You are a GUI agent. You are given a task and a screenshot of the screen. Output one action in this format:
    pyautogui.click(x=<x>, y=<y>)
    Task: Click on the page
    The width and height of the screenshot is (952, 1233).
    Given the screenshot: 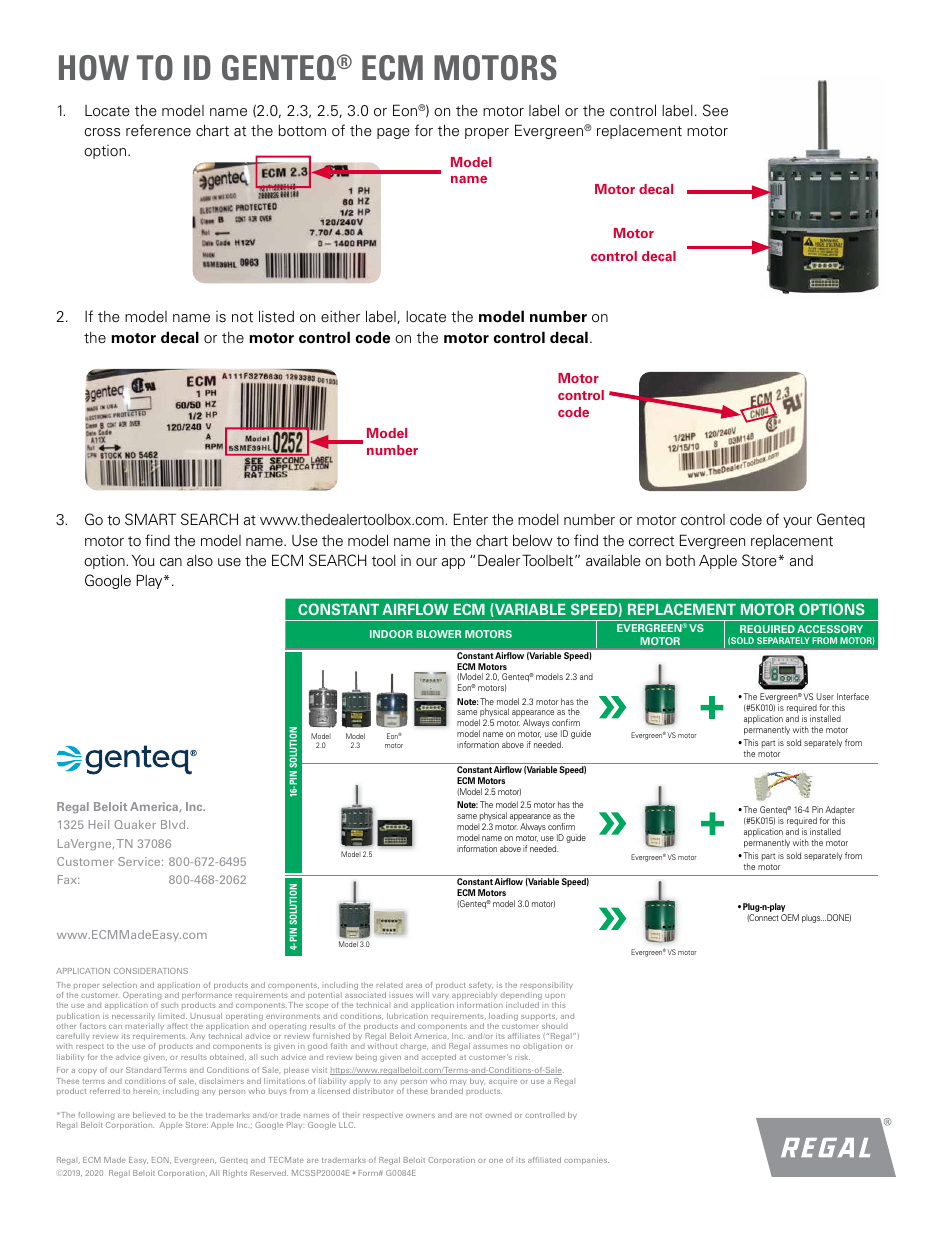 What is the action you would take?
    pyautogui.click(x=393, y=133)
